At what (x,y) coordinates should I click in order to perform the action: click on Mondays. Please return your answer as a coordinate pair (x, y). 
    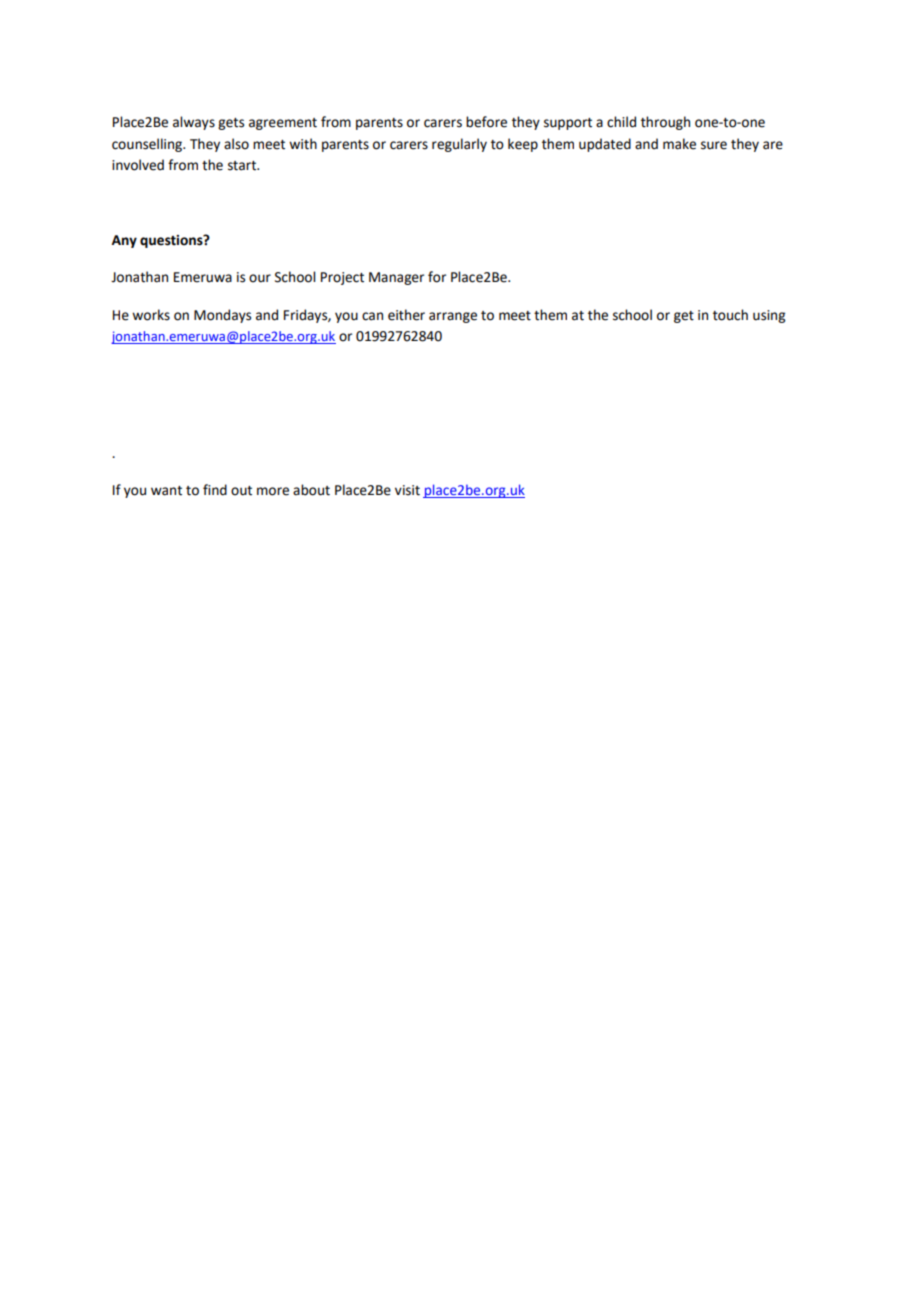
    Looking at the image, I should click on (222, 316).
